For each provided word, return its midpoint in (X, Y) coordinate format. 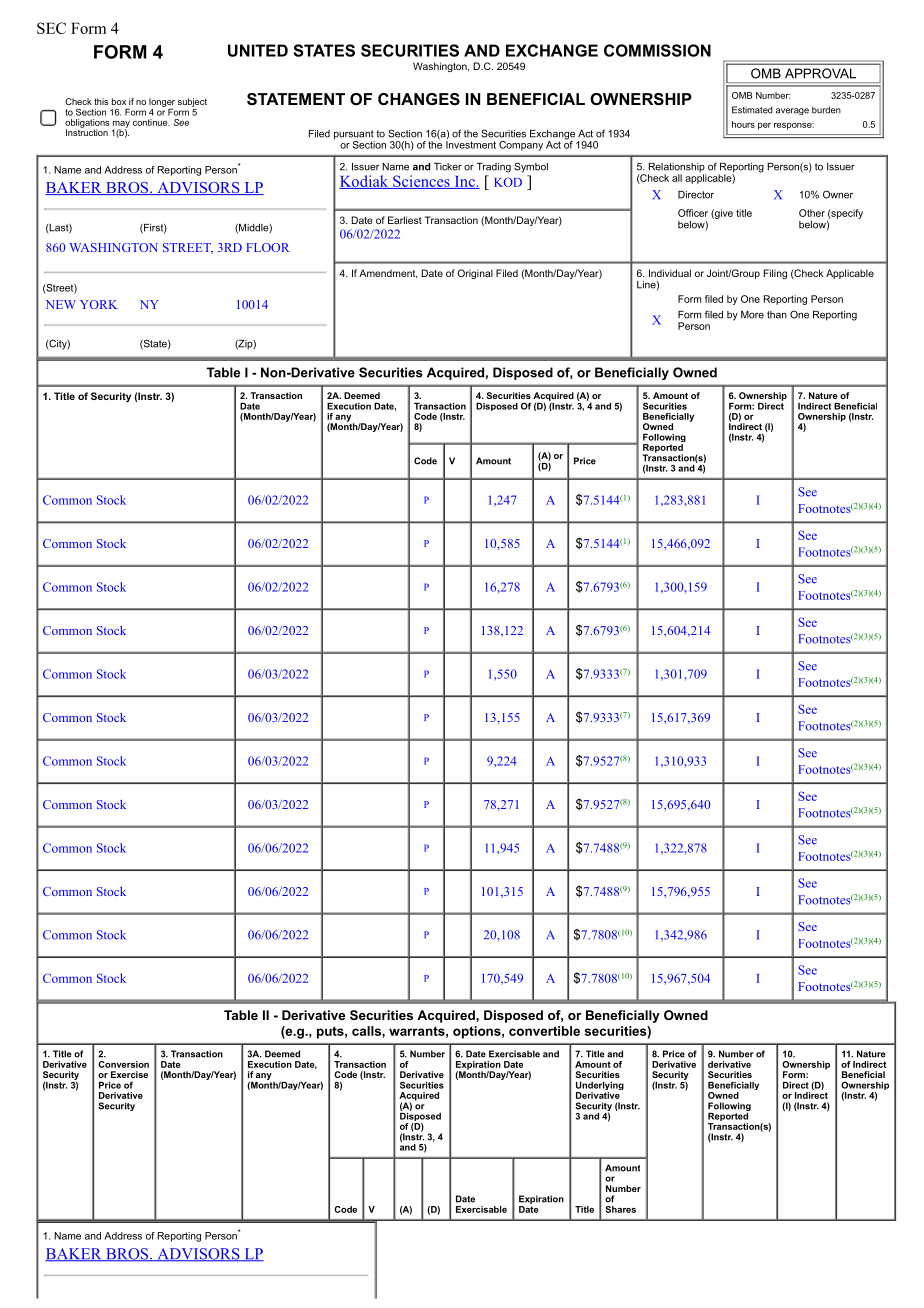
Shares (621, 1209)
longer (162, 102)
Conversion (123, 1064)
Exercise (129, 1074)
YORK (99, 304)
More (752, 315)
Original (475, 274)
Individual (670, 273)
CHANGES (419, 99)
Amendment (388, 274)
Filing (775, 274)
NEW (61, 304)
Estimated (752, 110)
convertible (544, 1031)
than (777, 315)
